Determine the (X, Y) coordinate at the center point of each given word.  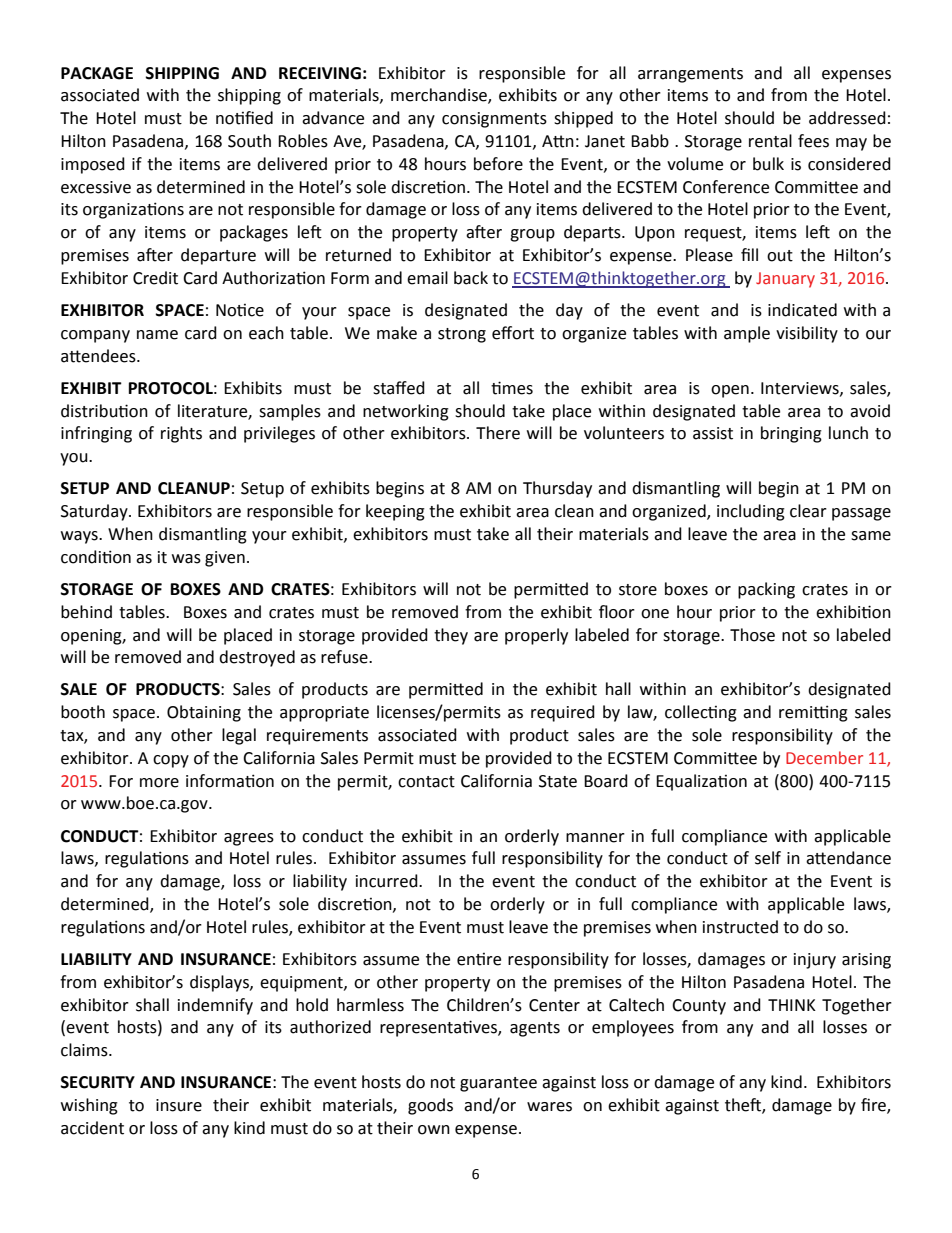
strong (462, 335)
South (249, 141)
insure (179, 1105)
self (768, 858)
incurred (388, 881)
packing (766, 590)
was (186, 559)
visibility (807, 334)
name (157, 335)
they (451, 636)
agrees (249, 839)
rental (770, 141)
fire (874, 1106)
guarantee (498, 1084)
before (498, 164)
